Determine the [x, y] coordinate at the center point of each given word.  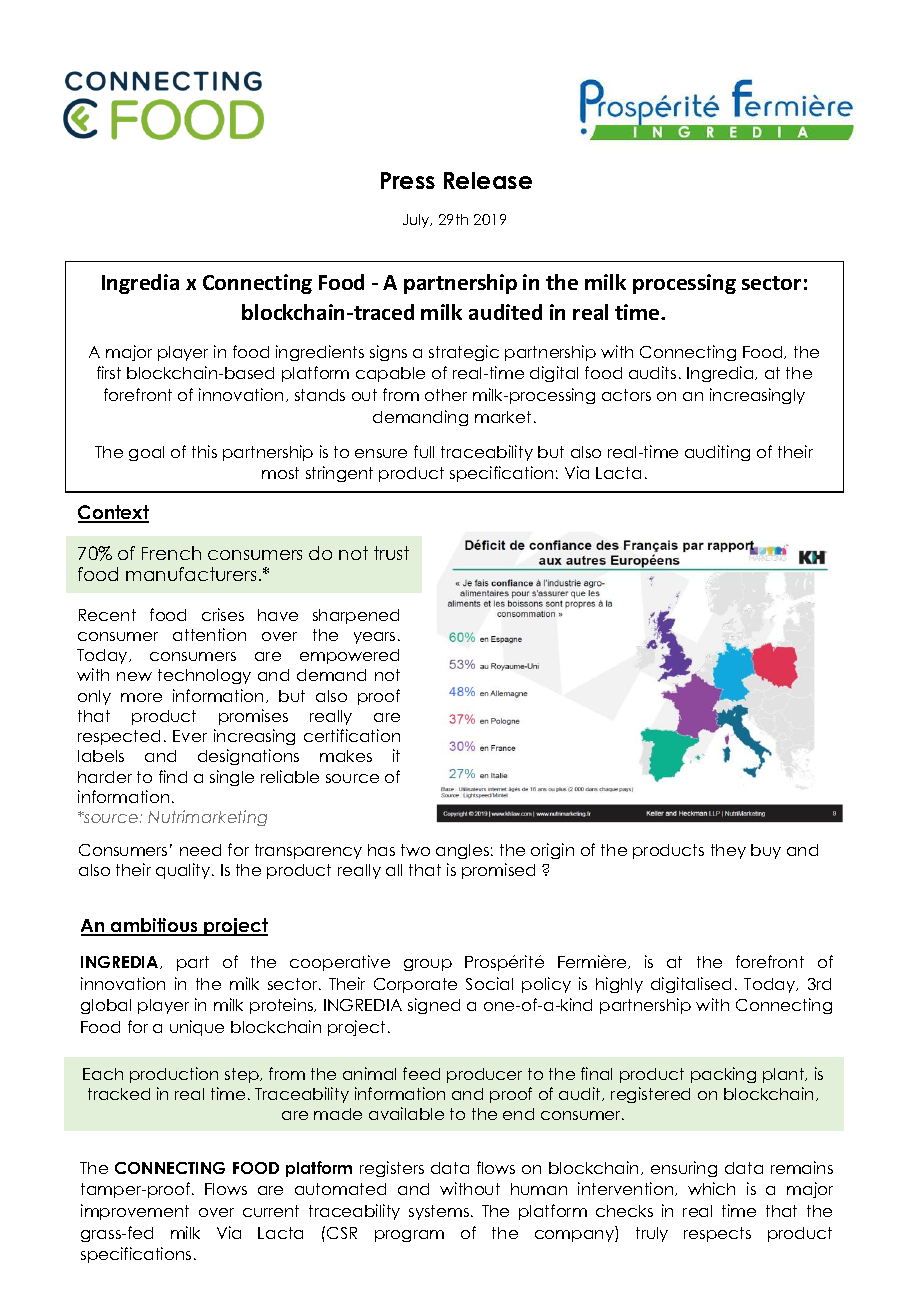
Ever [190, 736]
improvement [135, 1212]
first [109, 372]
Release [488, 180]
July [417, 221]
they [728, 851]
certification [352, 735]
